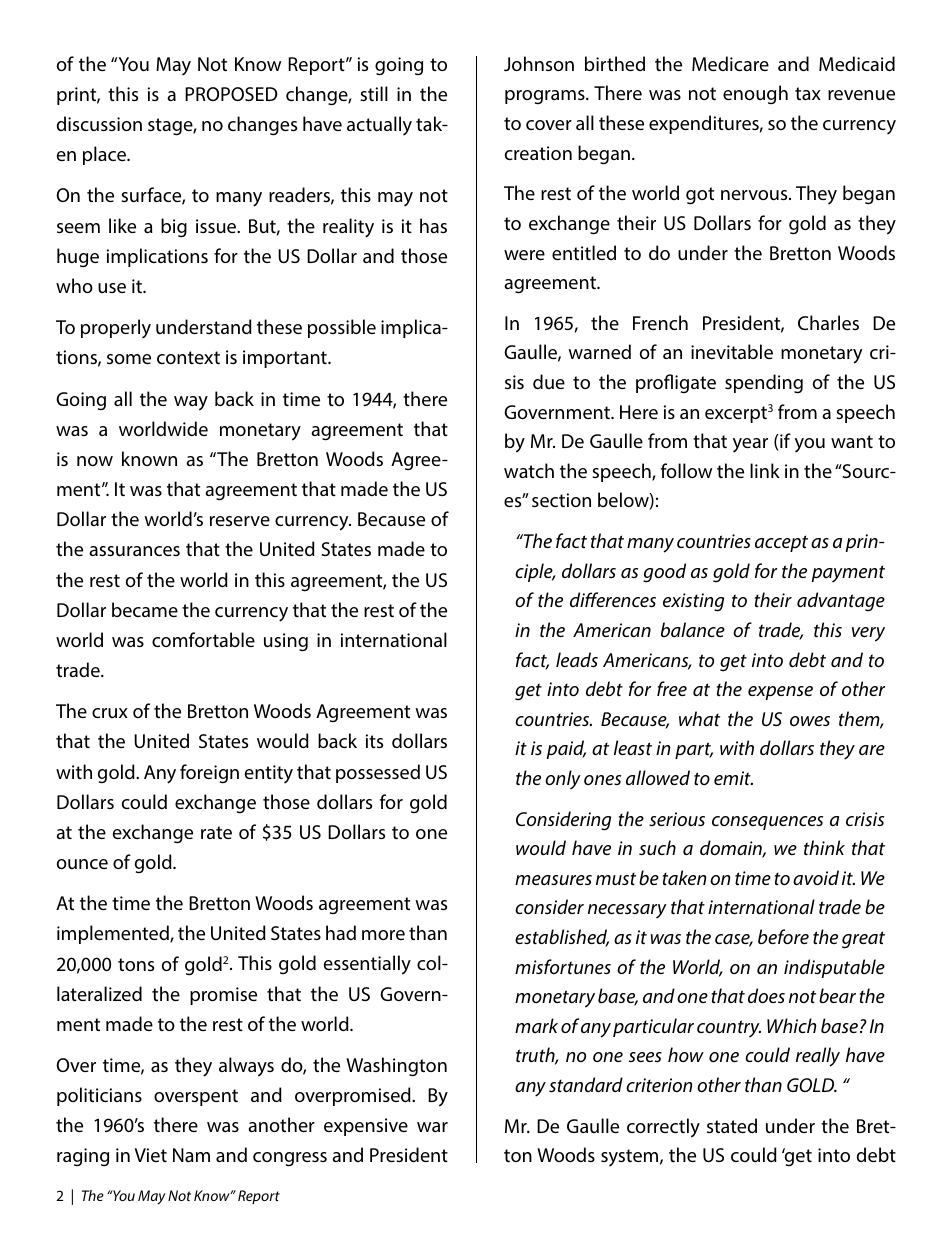 Image resolution: width=952 pixels, height=1233 pixels. I want to click on stated, so click(732, 1125).
